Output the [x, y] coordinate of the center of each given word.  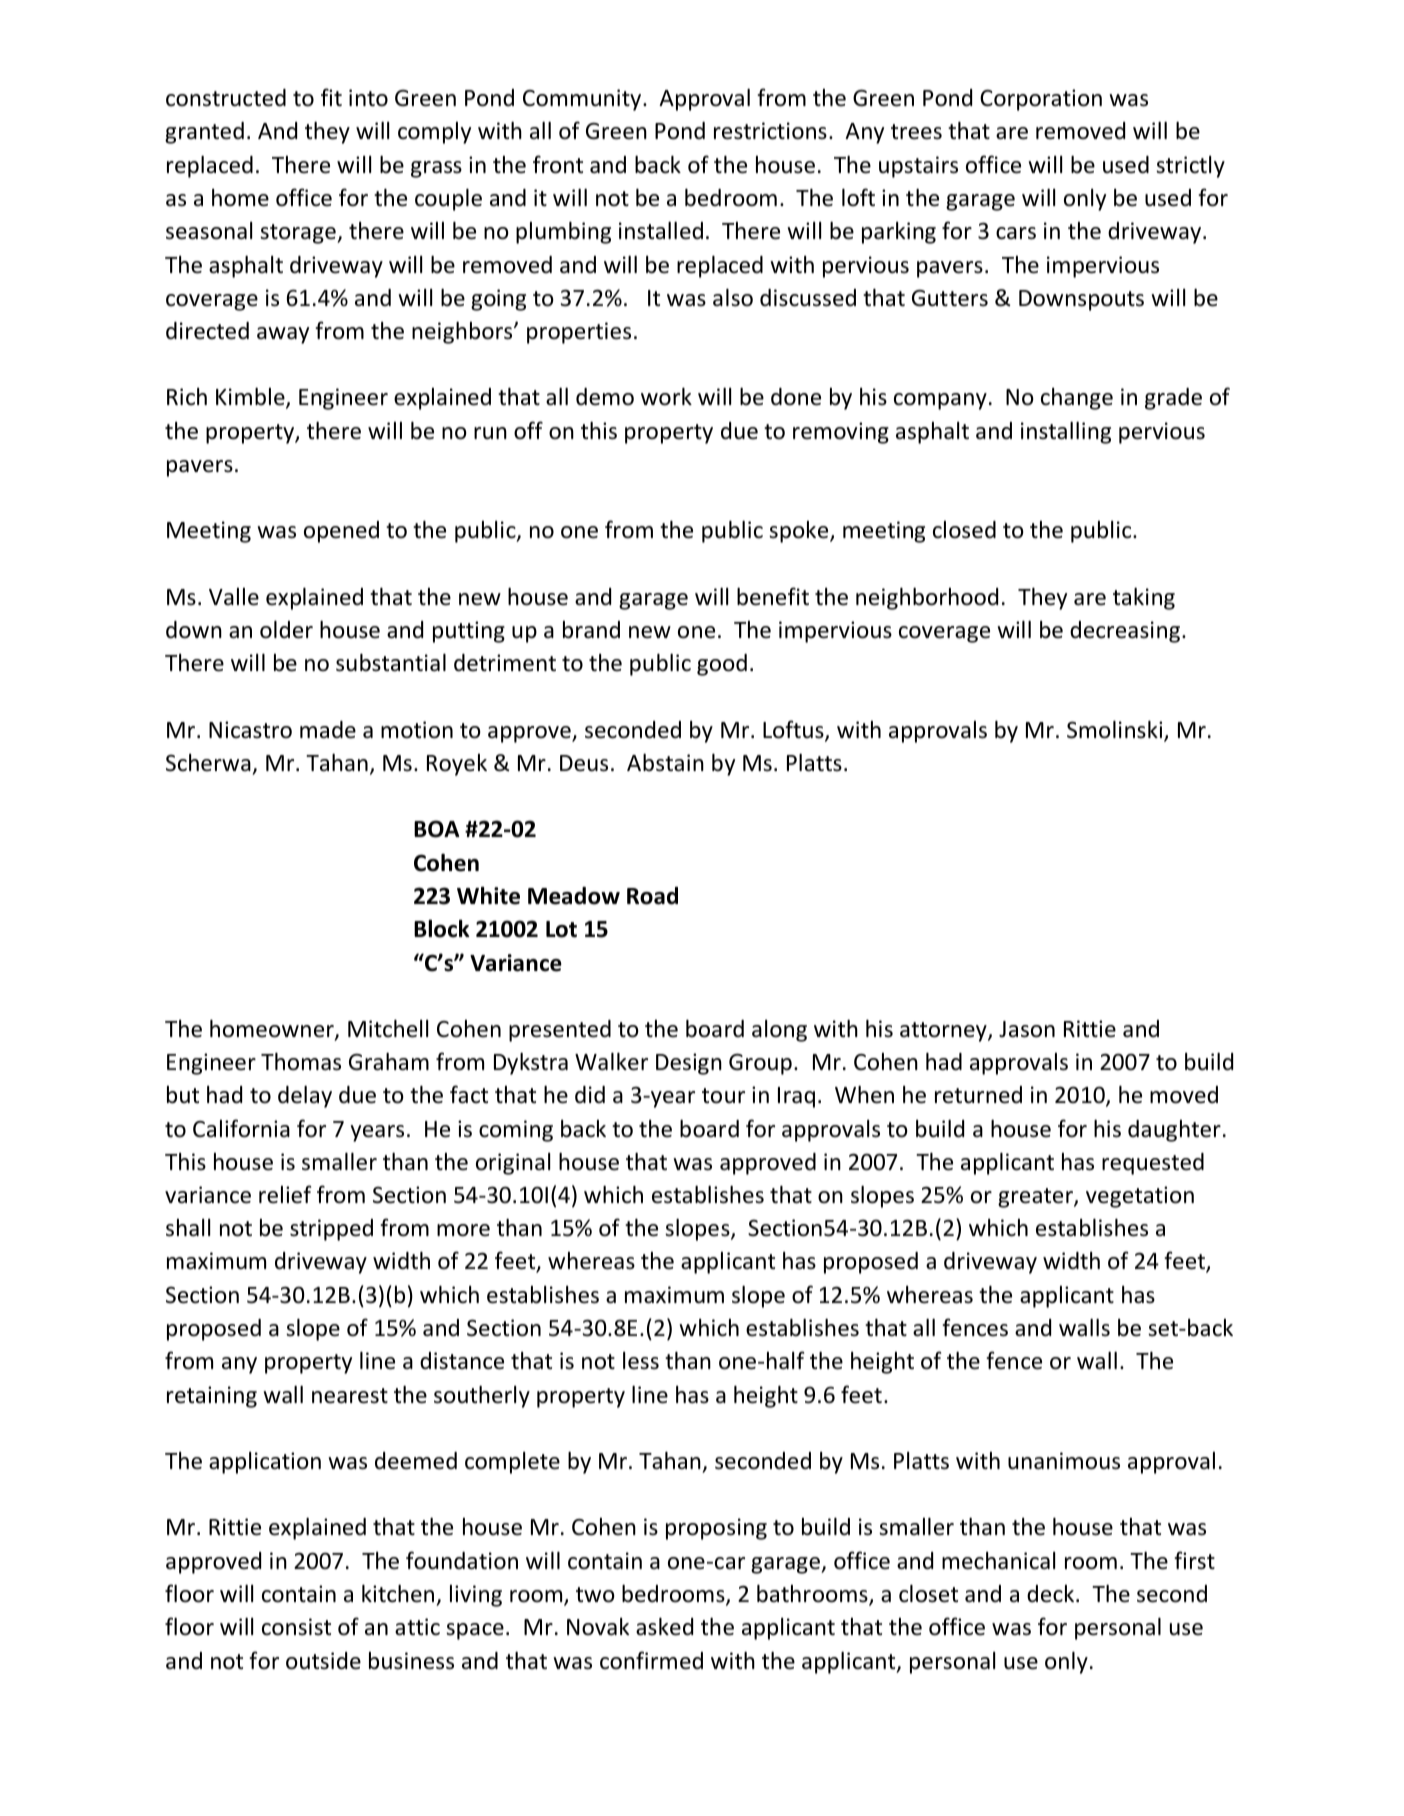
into [368, 98]
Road [652, 896]
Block [442, 928]
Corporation [1041, 100]
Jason [1027, 1029]
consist [296, 1627]
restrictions [770, 131]
